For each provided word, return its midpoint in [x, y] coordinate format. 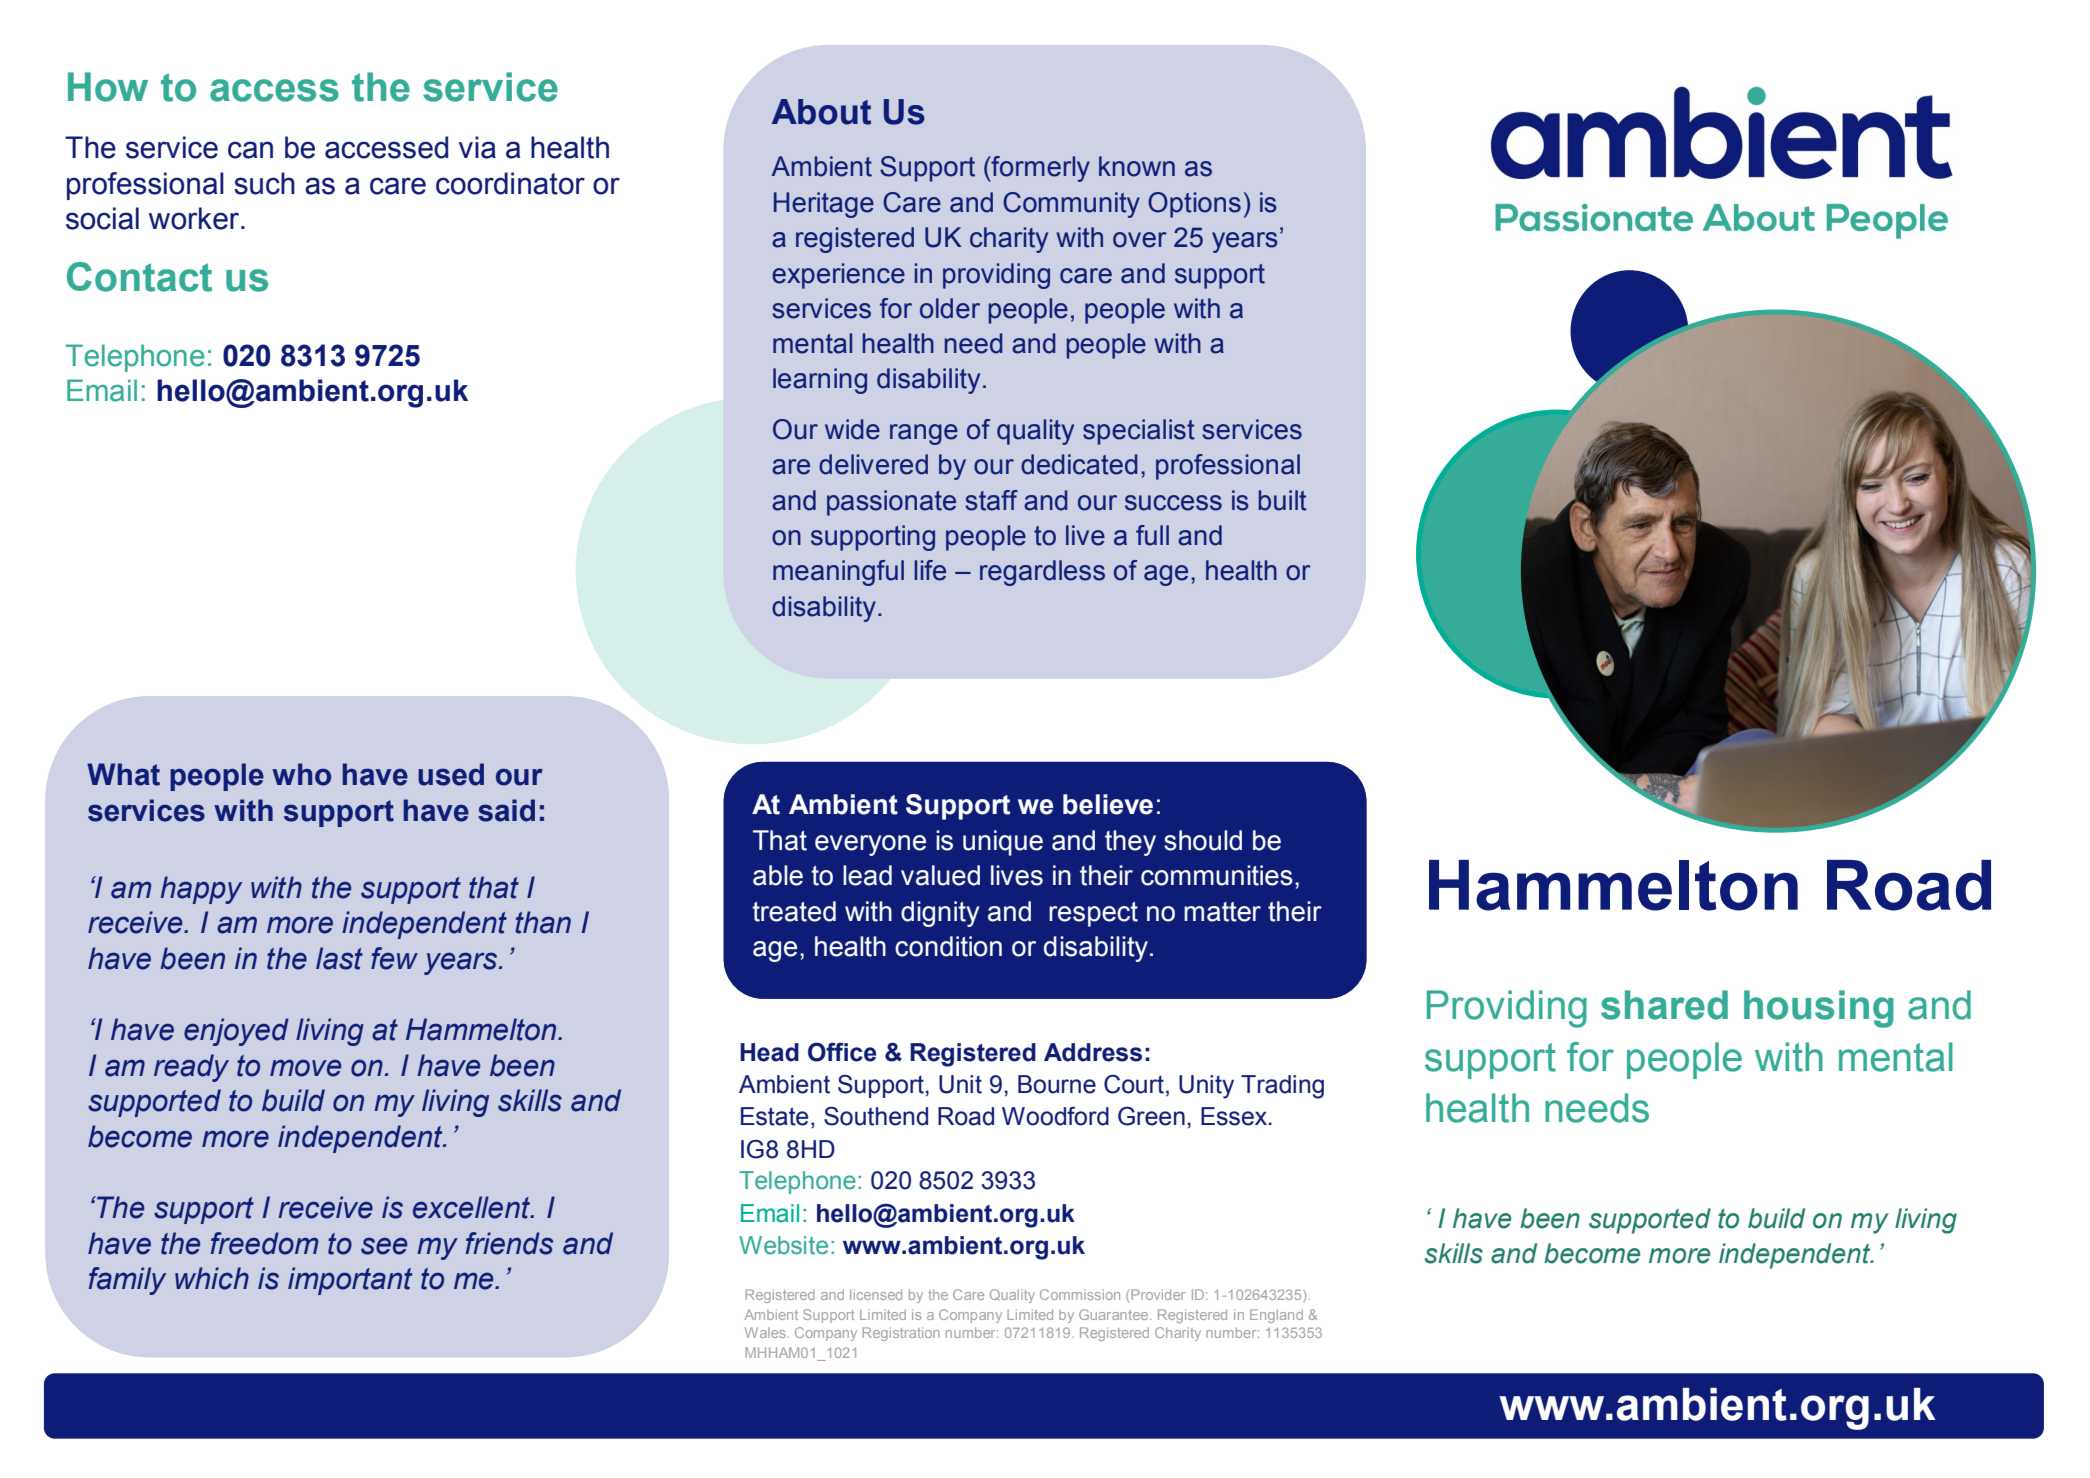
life [930, 570]
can [250, 150]
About [821, 112]
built [1282, 500]
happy [201, 890]
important [350, 1281]
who [301, 774]
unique [1003, 843]
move [305, 1068]
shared [1664, 1005]
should [1203, 840]
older [950, 308]
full [1152, 535]
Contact [139, 277]
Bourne [1057, 1084]
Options [1194, 205]
